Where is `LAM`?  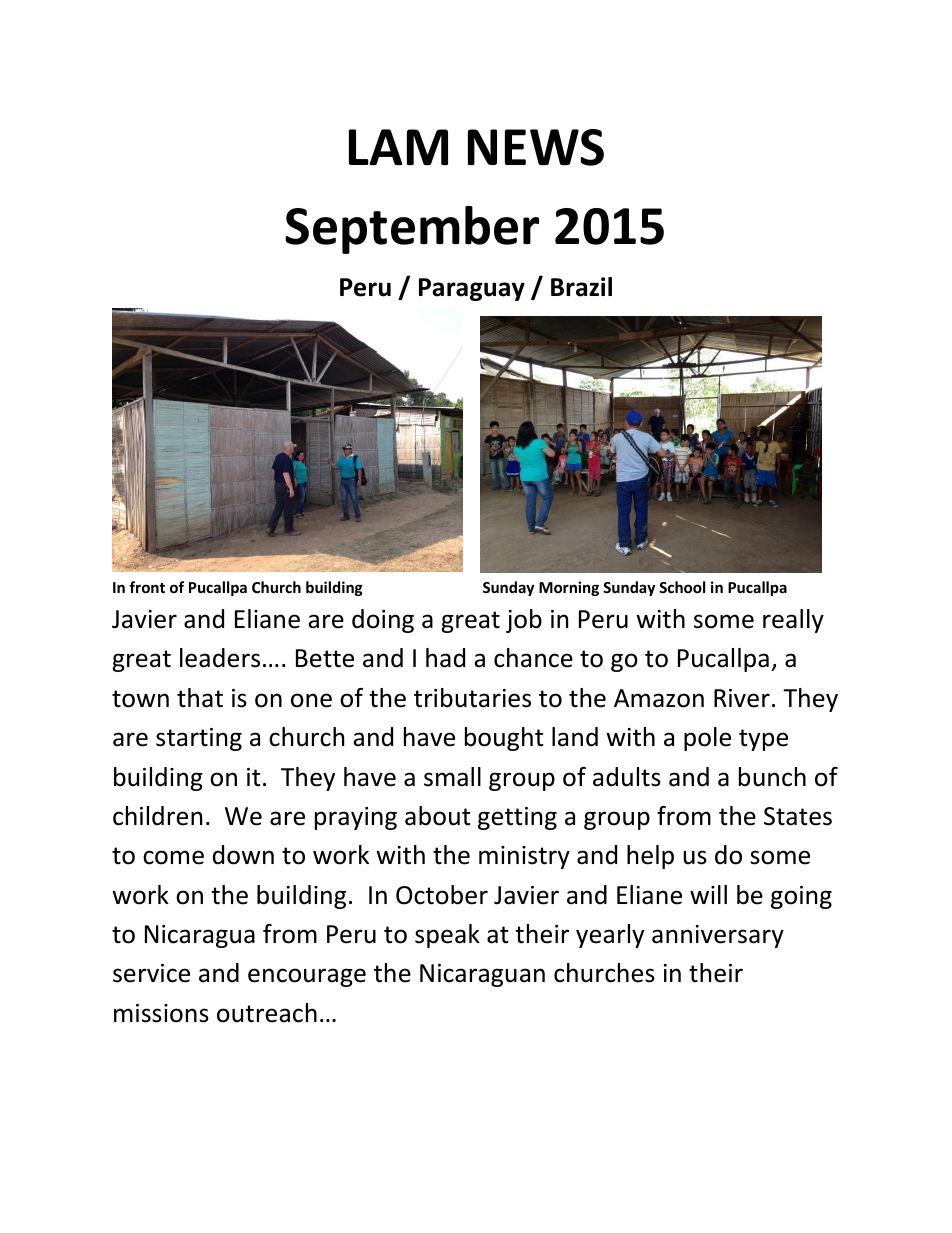
LAM is located at coordinates (398, 147).
